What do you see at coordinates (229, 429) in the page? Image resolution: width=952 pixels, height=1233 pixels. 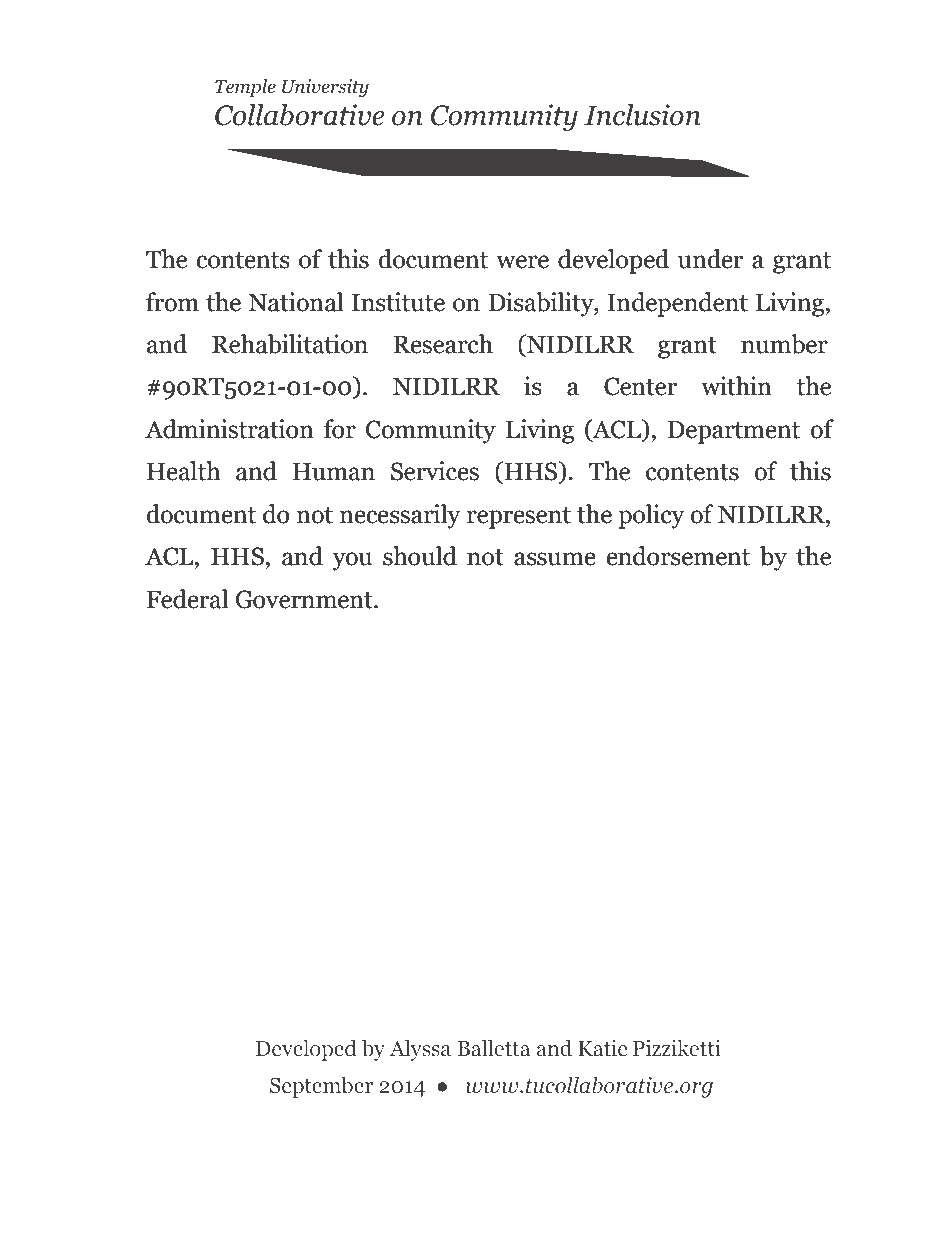 I see `Administration` at bounding box center [229, 429].
